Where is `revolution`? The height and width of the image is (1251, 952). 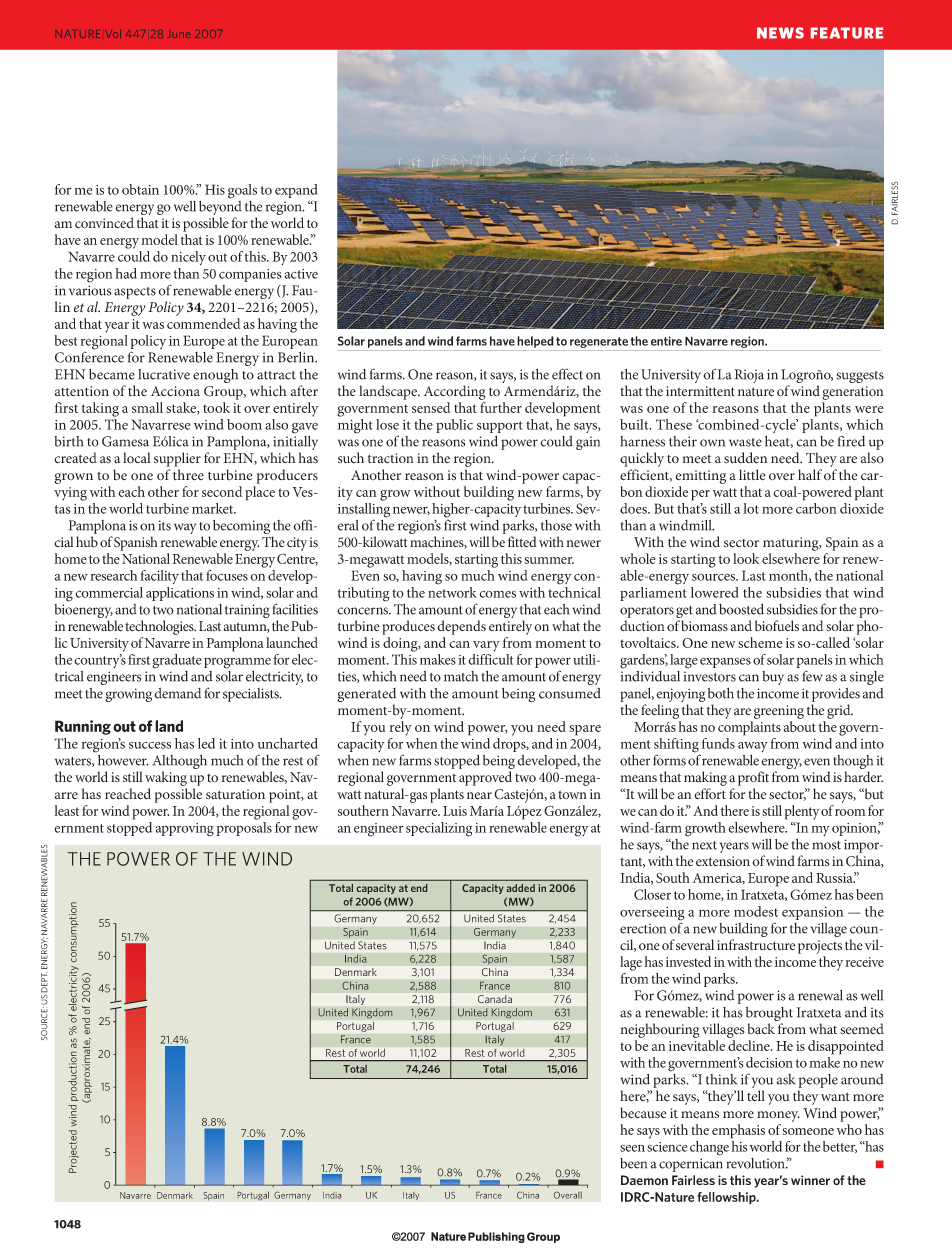
revolution is located at coordinates (756, 1163).
